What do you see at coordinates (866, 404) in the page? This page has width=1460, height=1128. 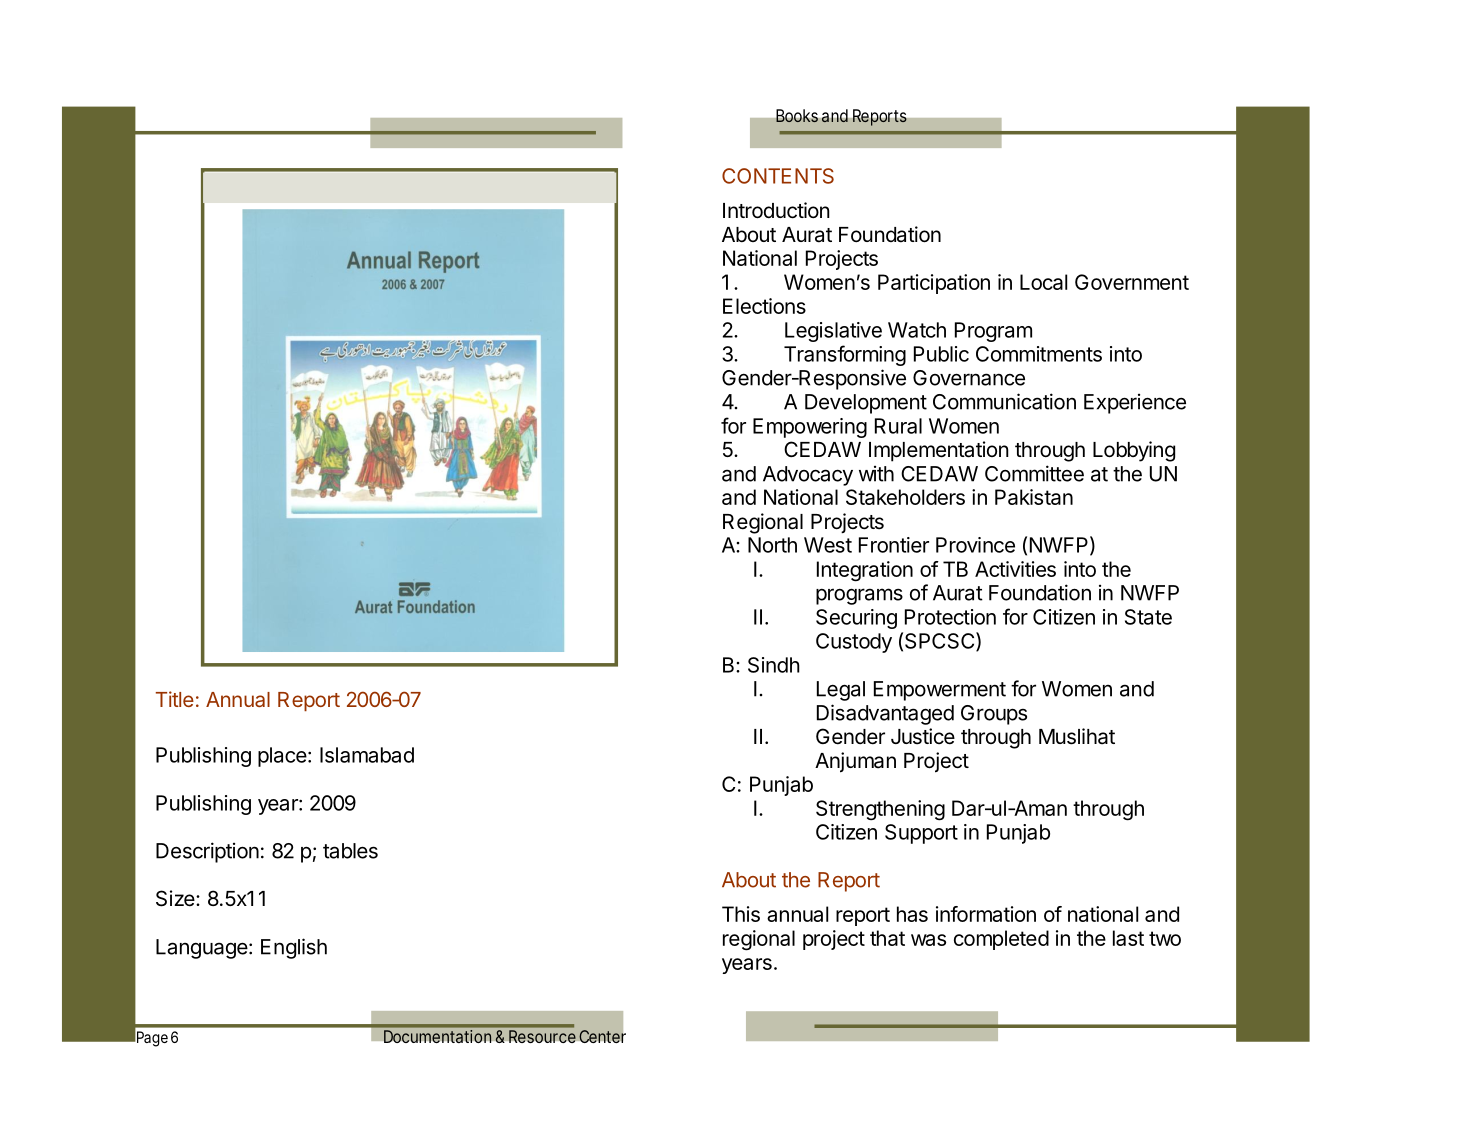 I see `Development` at bounding box center [866, 404].
